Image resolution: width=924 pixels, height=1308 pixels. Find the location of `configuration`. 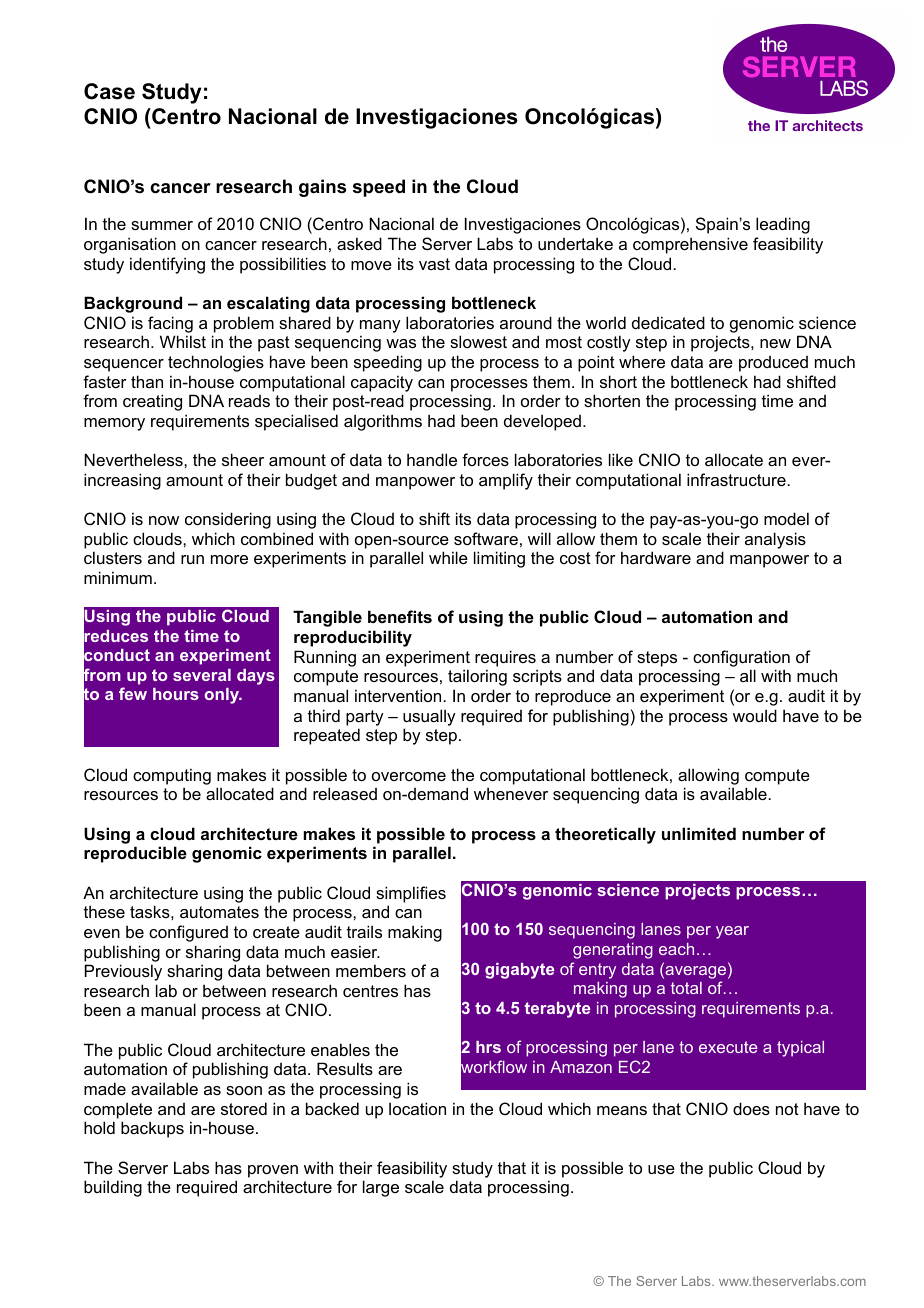

configuration is located at coordinates (741, 658).
